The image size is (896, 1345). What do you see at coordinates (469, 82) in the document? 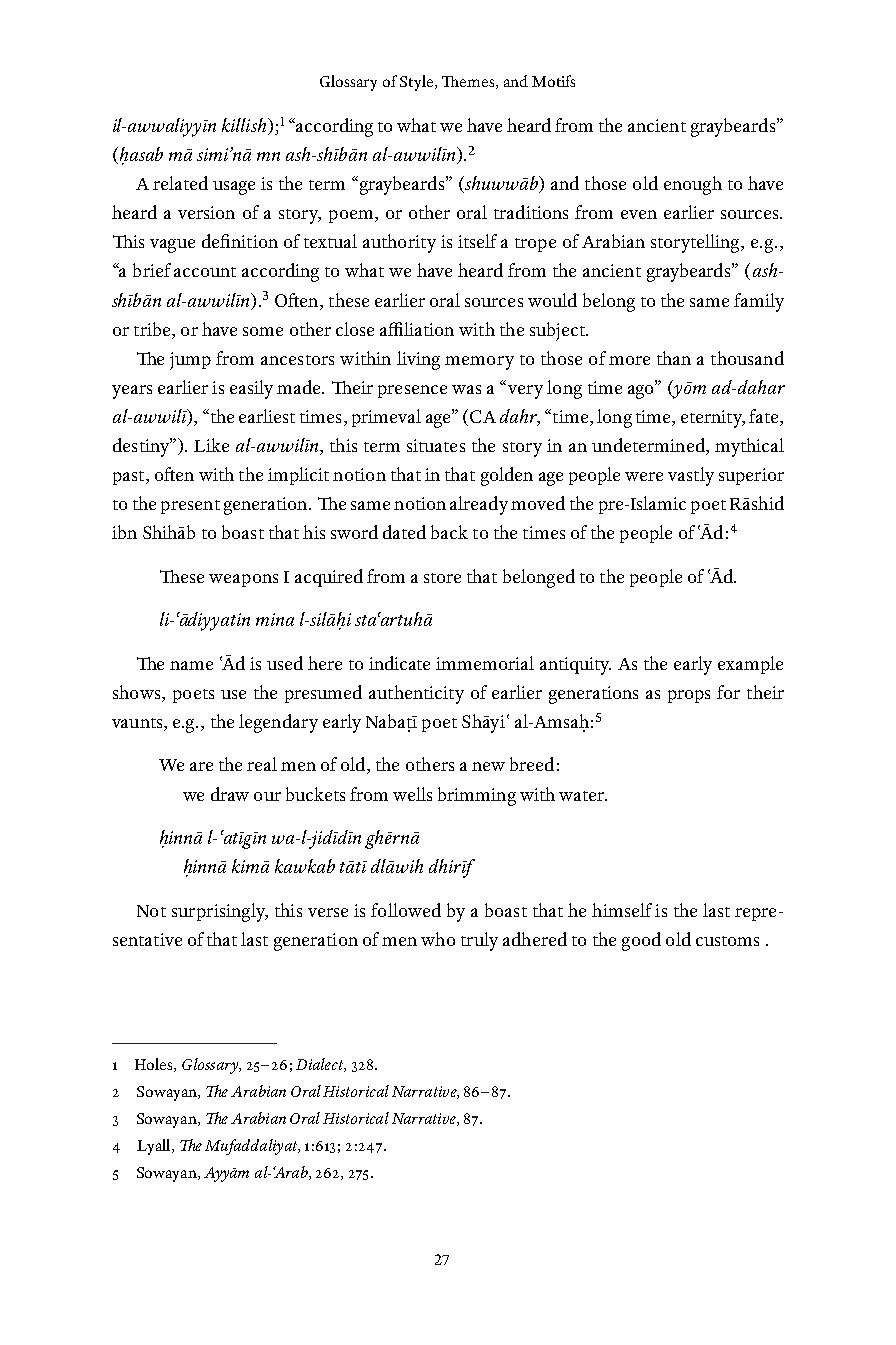
I see `Themes` at bounding box center [469, 82].
